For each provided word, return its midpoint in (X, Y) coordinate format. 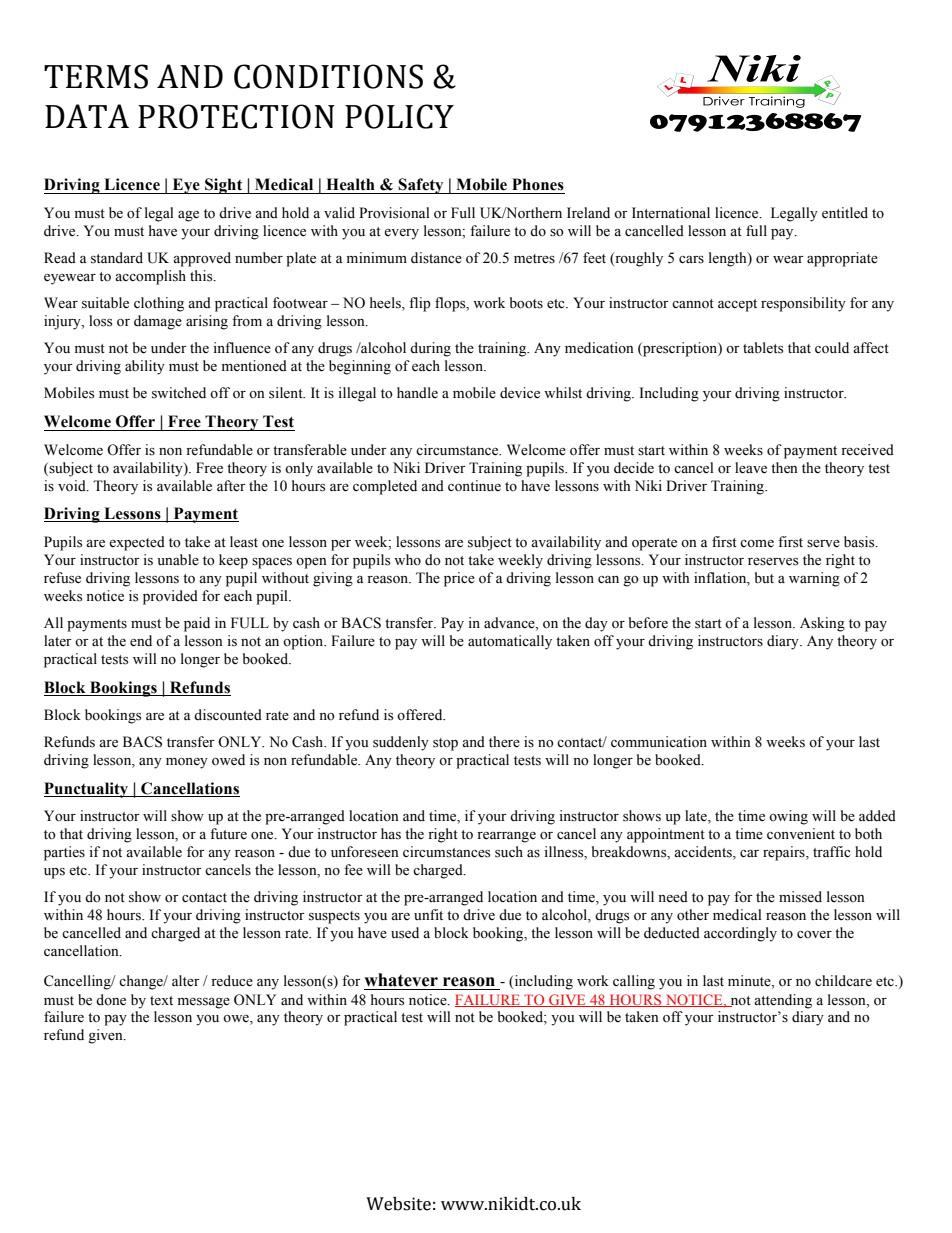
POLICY (399, 116)
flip (420, 304)
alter (186, 981)
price (459, 579)
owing (788, 817)
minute (750, 982)
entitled (845, 213)
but (764, 577)
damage (158, 322)
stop (445, 744)
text (161, 1001)
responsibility (803, 304)
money (187, 763)
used (405, 933)
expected (137, 543)
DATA (87, 116)
